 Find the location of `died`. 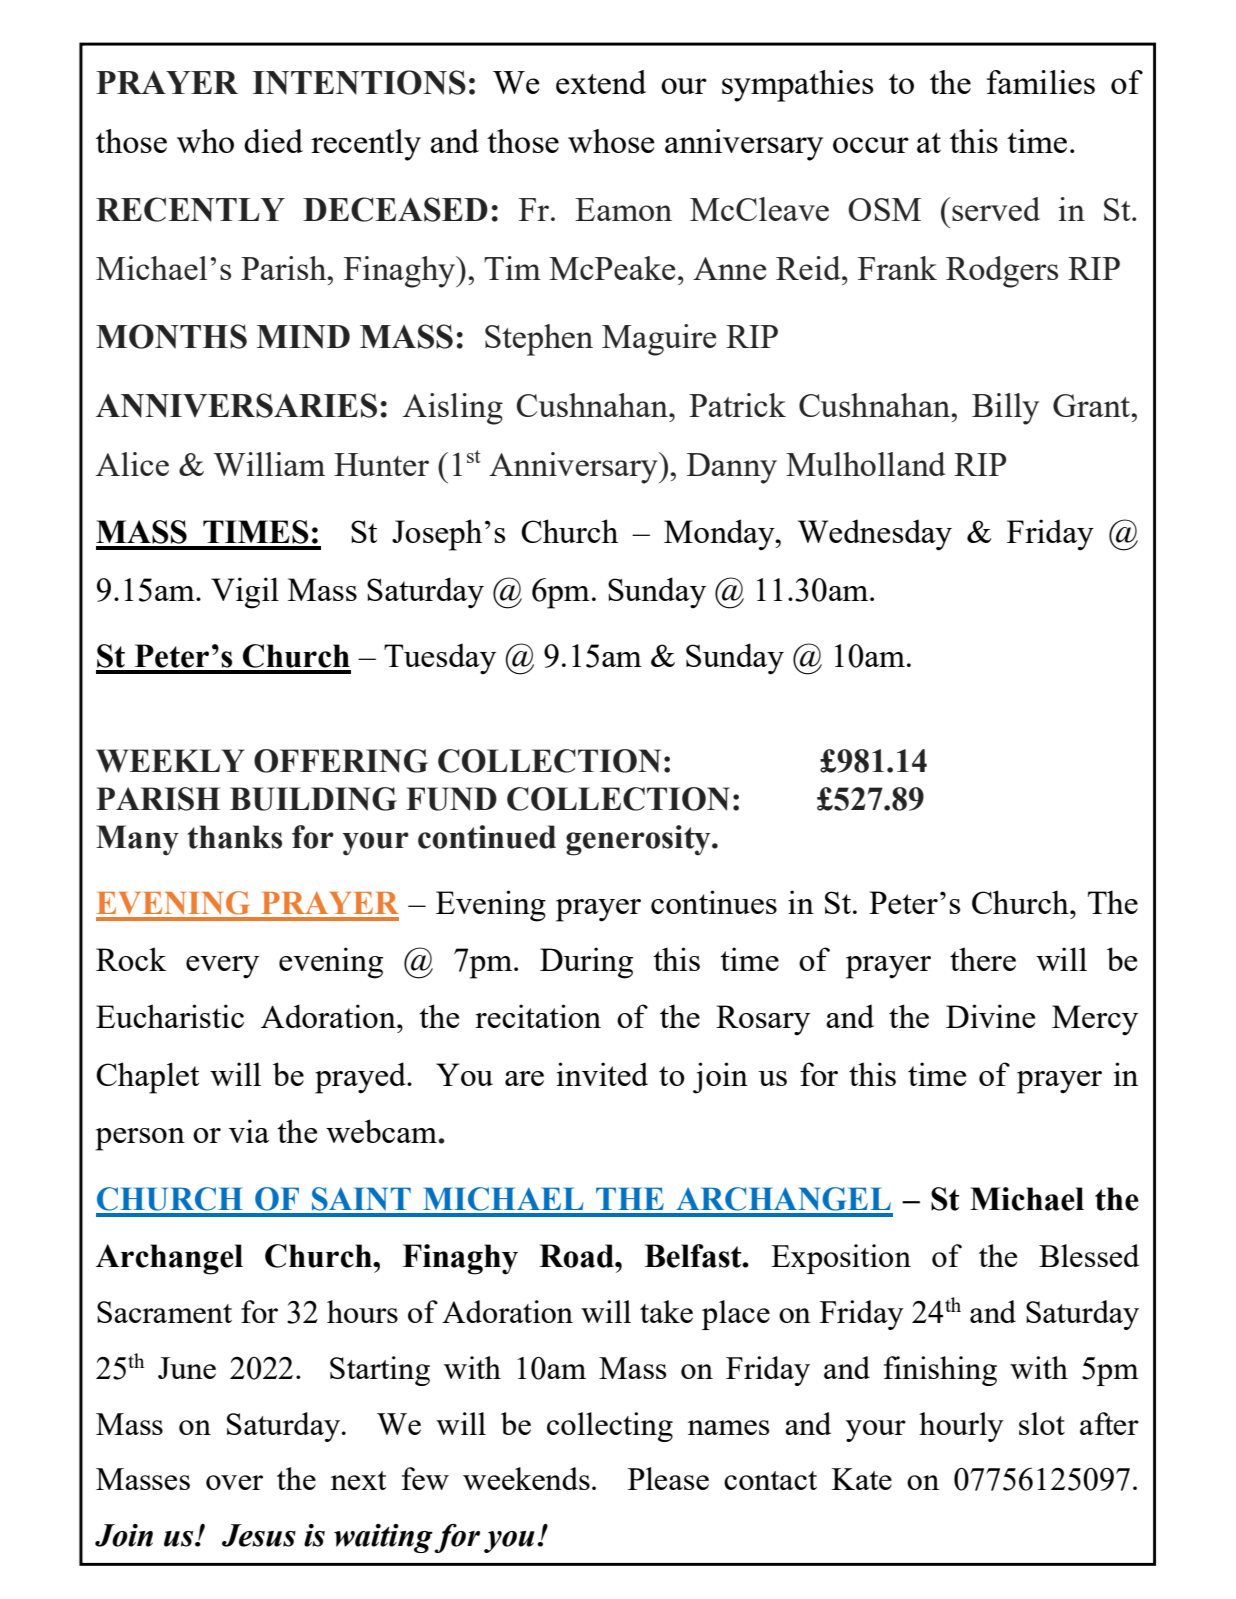

died is located at coordinates (273, 141).
